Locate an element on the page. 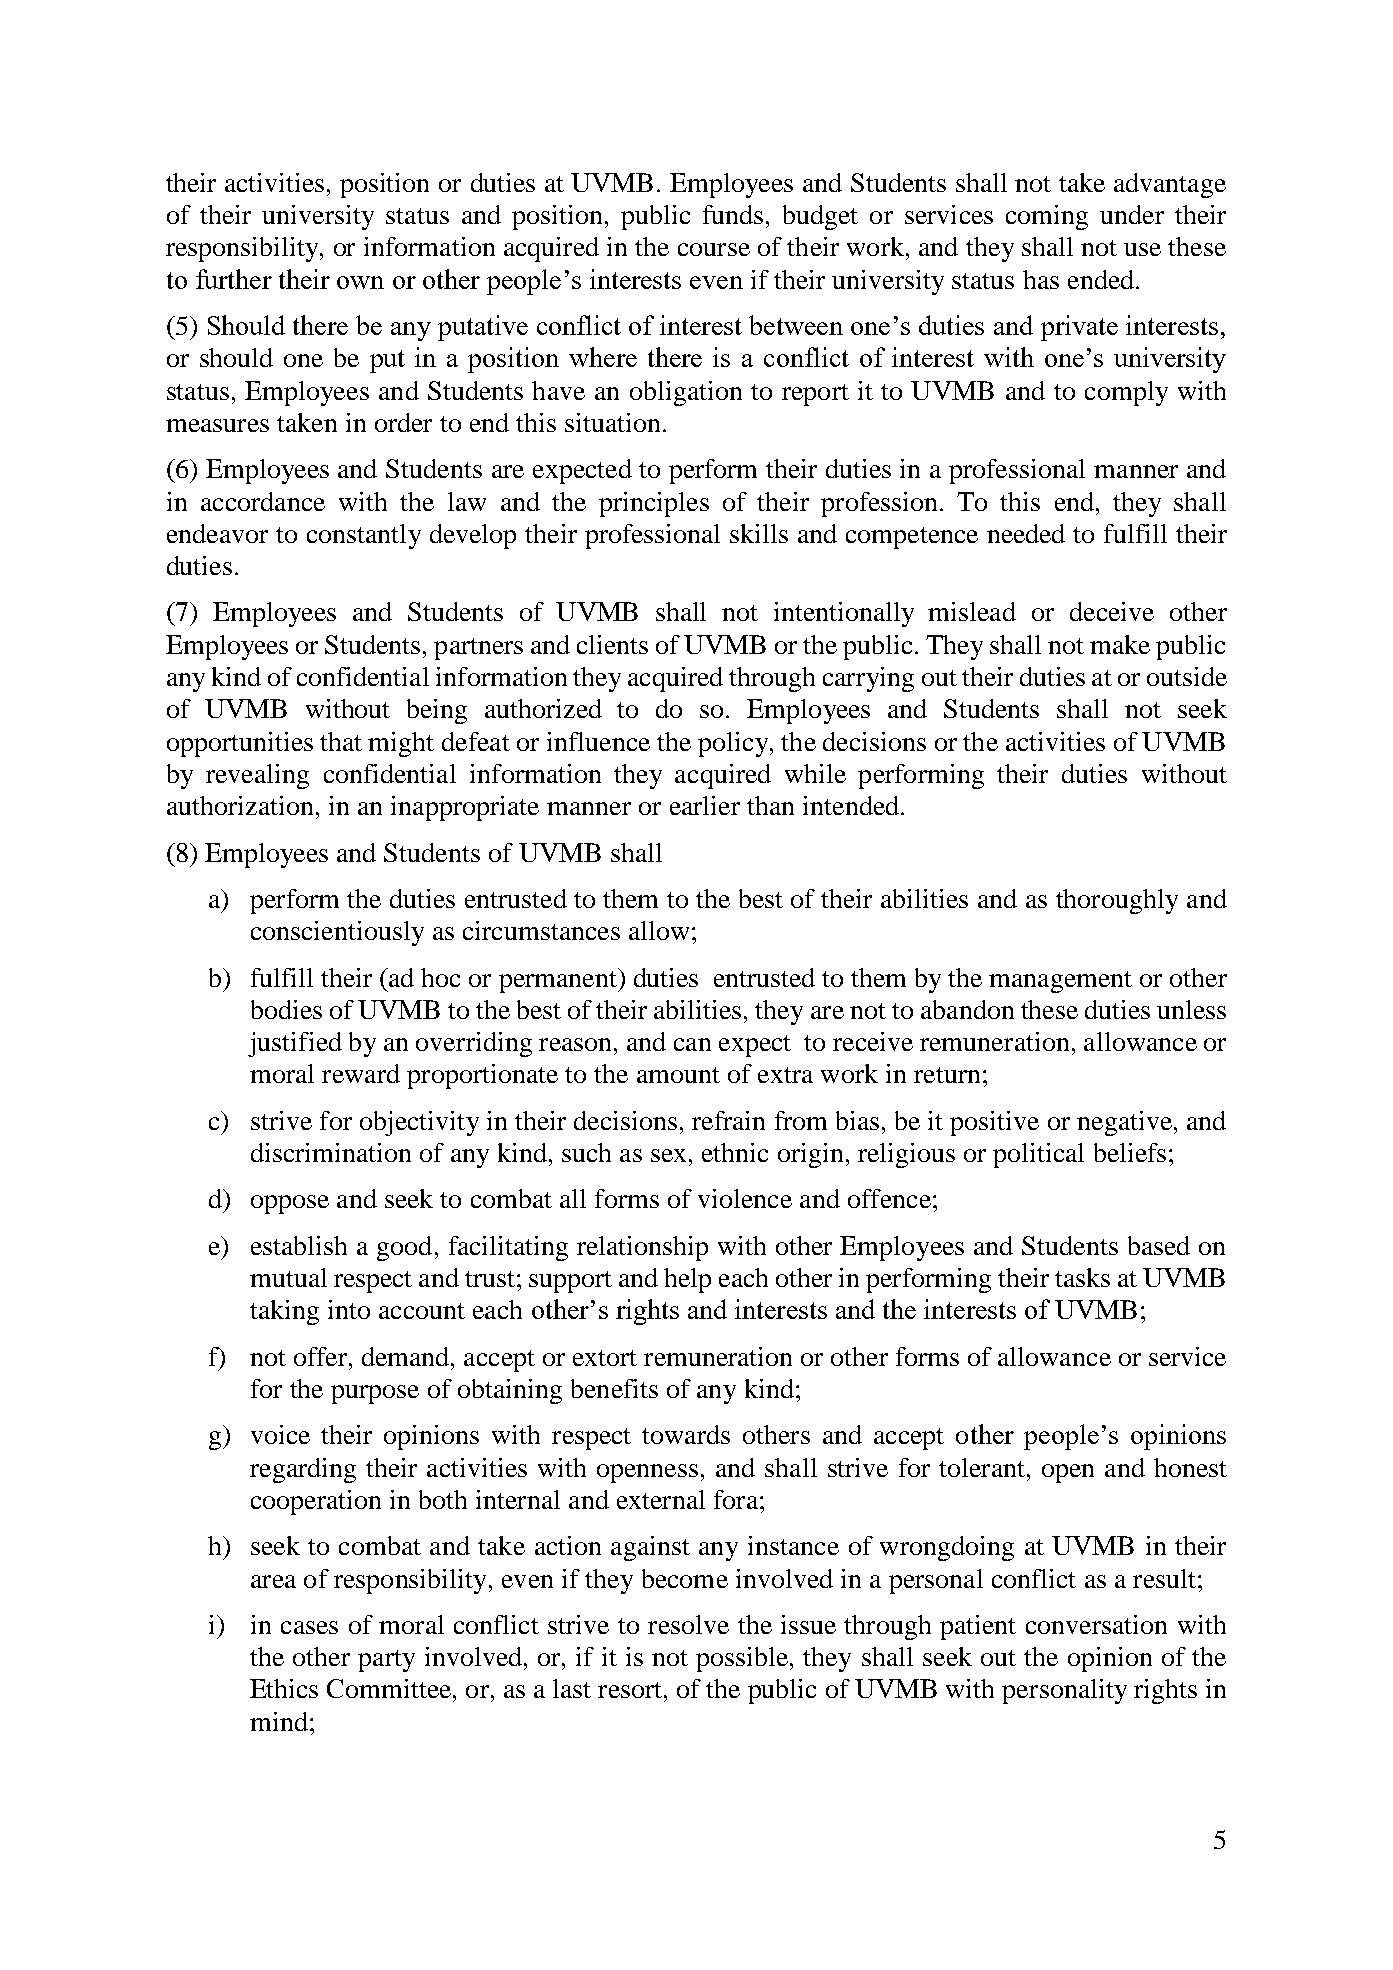 This image has height=1970, width=1393. course is located at coordinates (714, 249).
